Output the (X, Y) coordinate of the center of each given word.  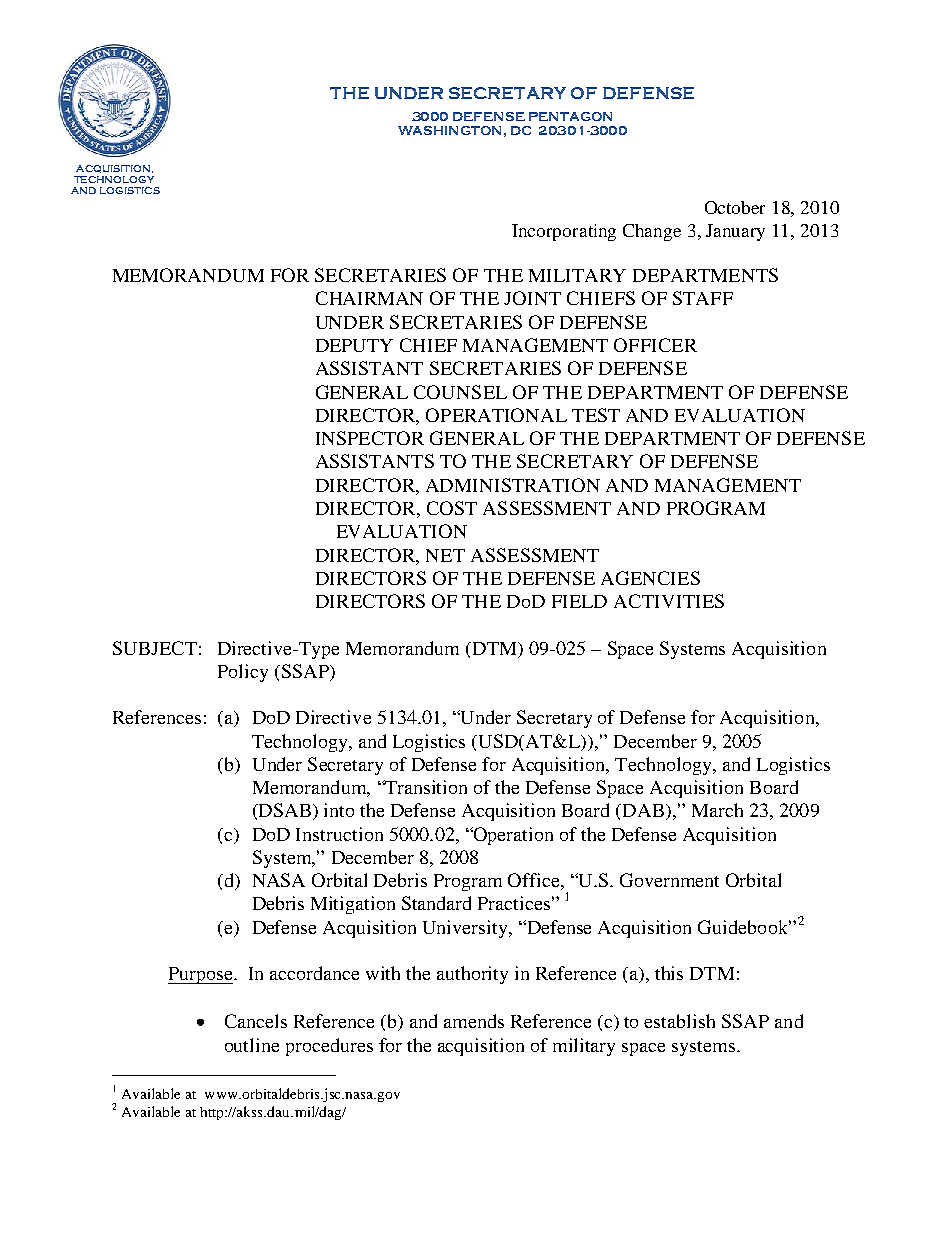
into (339, 810)
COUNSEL (460, 392)
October (735, 207)
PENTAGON (570, 116)
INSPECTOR (370, 438)
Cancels (256, 1021)
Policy (243, 673)
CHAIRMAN (369, 298)
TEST (596, 415)
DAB (643, 810)
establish (679, 1021)
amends (474, 1021)
